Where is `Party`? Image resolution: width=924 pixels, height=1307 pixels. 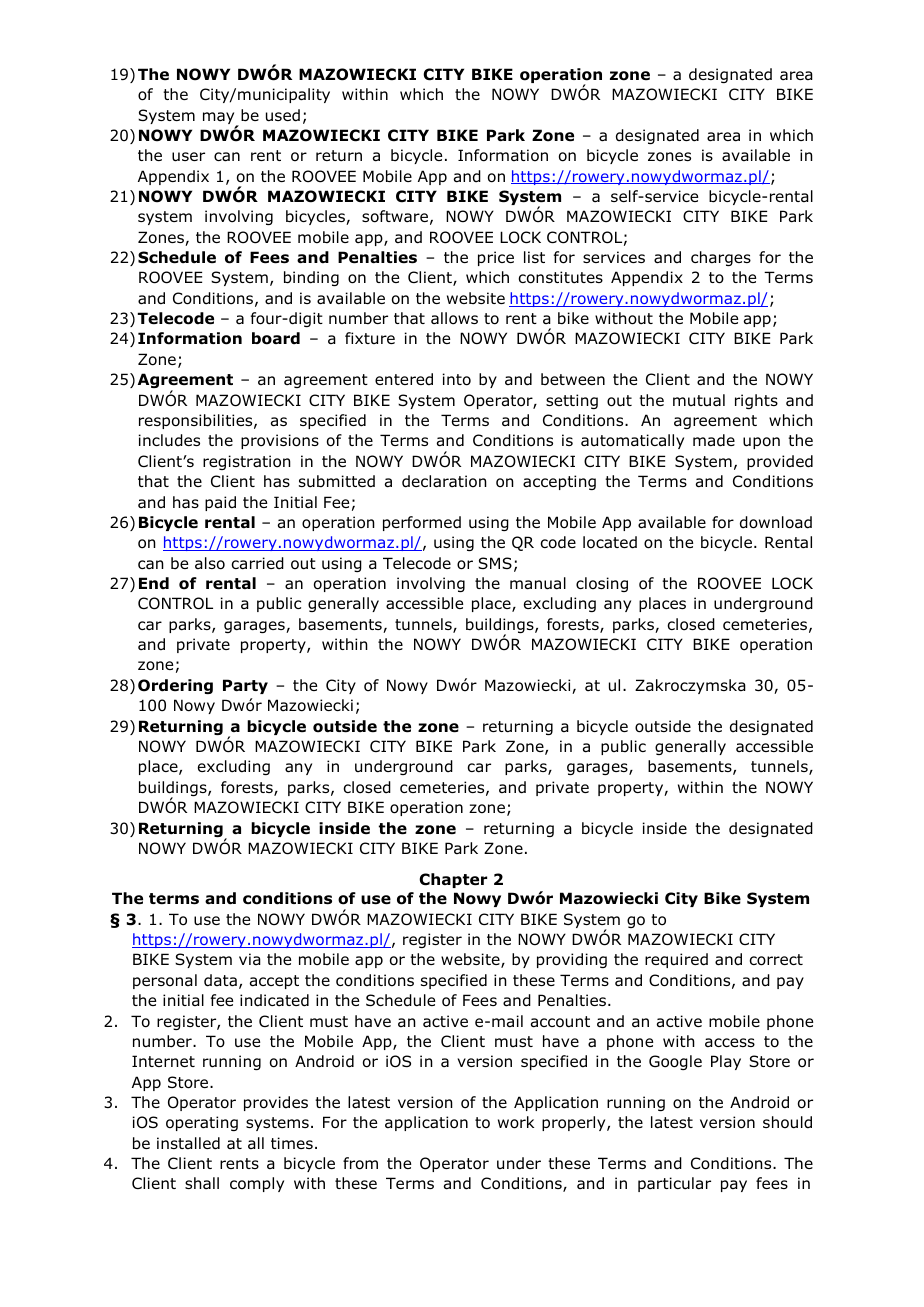 Party is located at coordinates (245, 686).
